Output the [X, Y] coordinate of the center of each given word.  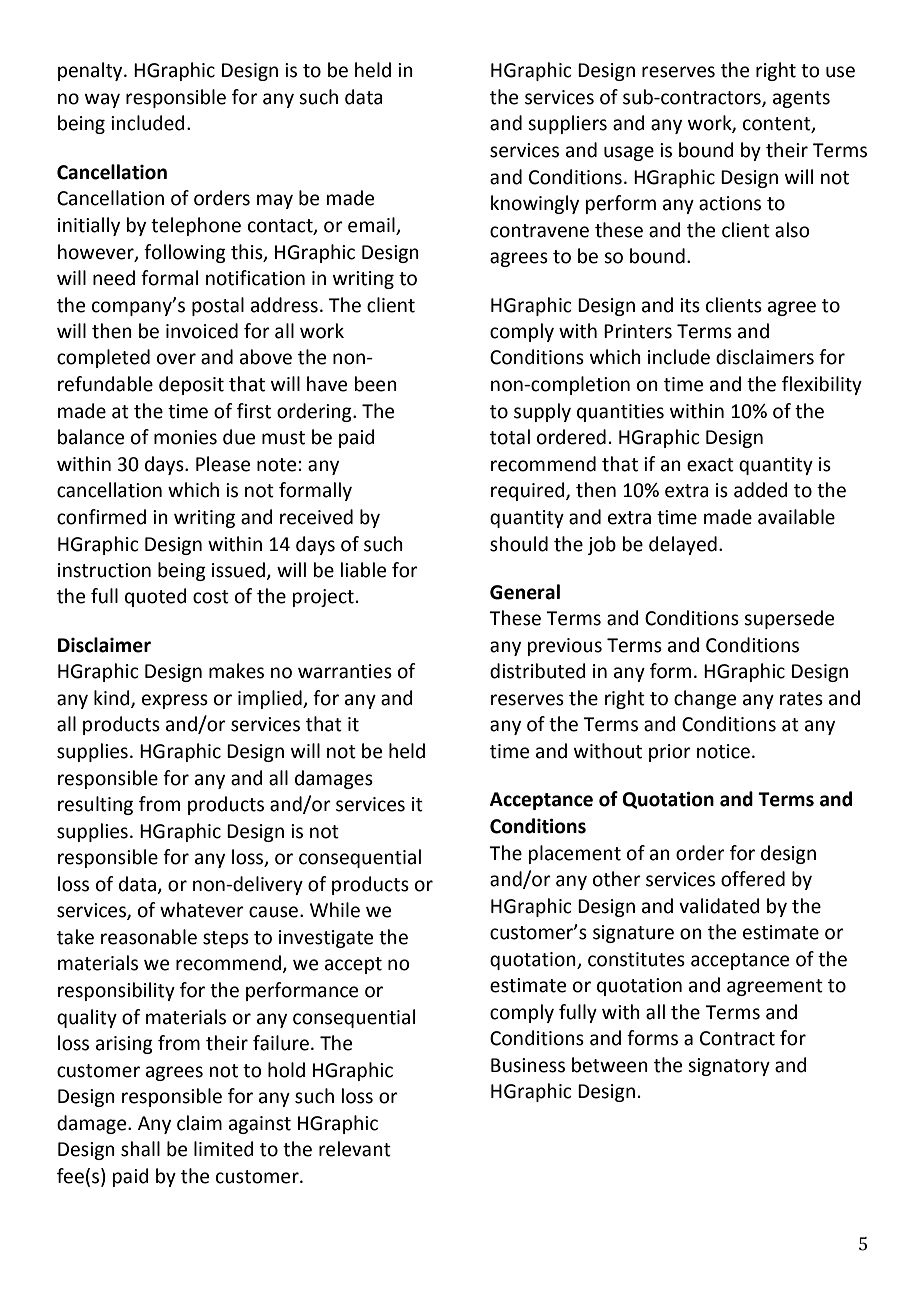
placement [575, 854]
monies [185, 437]
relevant [355, 1149]
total [510, 437]
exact [710, 465]
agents [801, 99]
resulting [95, 805]
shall [140, 1149]
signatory [729, 1067]
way [102, 100]
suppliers [567, 124]
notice [723, 751]
